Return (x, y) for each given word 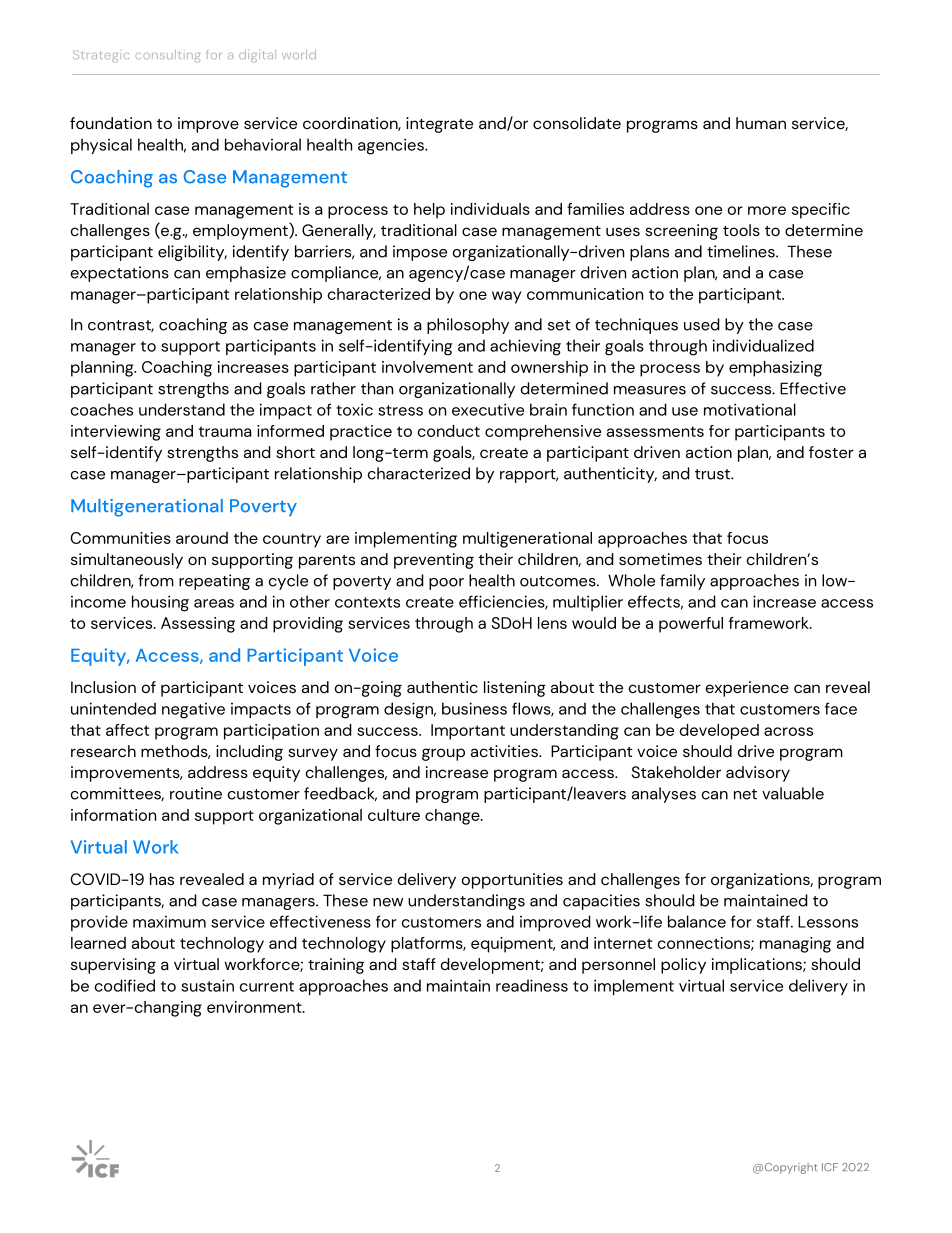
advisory (758, 774)
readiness (532, 985)
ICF (830, 1167)
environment (255, 1007)
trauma (225, 431)
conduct (449, 431)
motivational (750, 409)
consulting (167, 56)
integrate (439, 125)
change (453, 817)
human (761, 123)
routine (196, 793)
